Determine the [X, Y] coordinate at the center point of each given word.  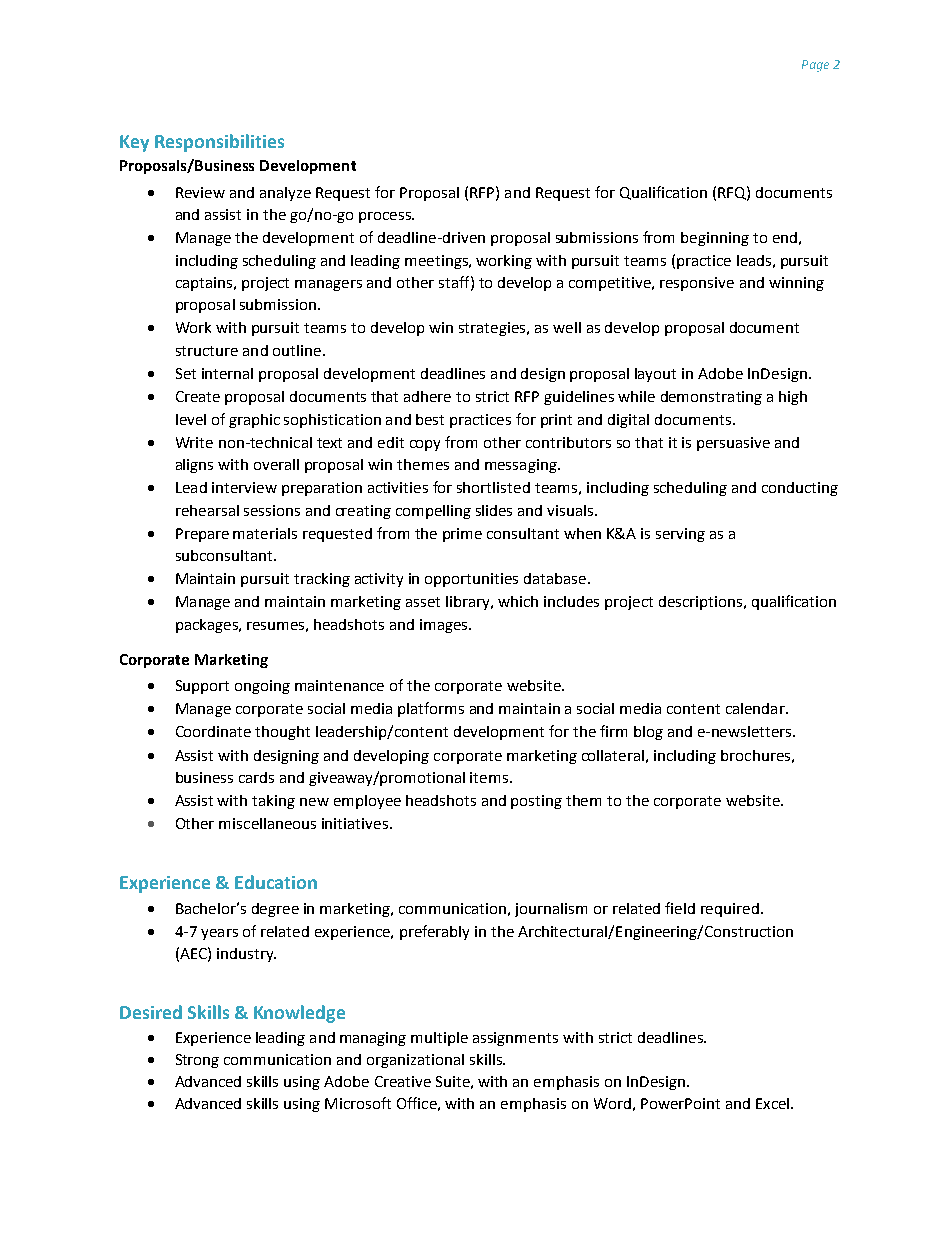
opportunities [471, 580]
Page [815, 66]
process [386, 217]
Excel [772, 1103]
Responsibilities [219, 143]
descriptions [700, 603]
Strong [197, 1061]
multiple [439, 1039]
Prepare [202, 535]
